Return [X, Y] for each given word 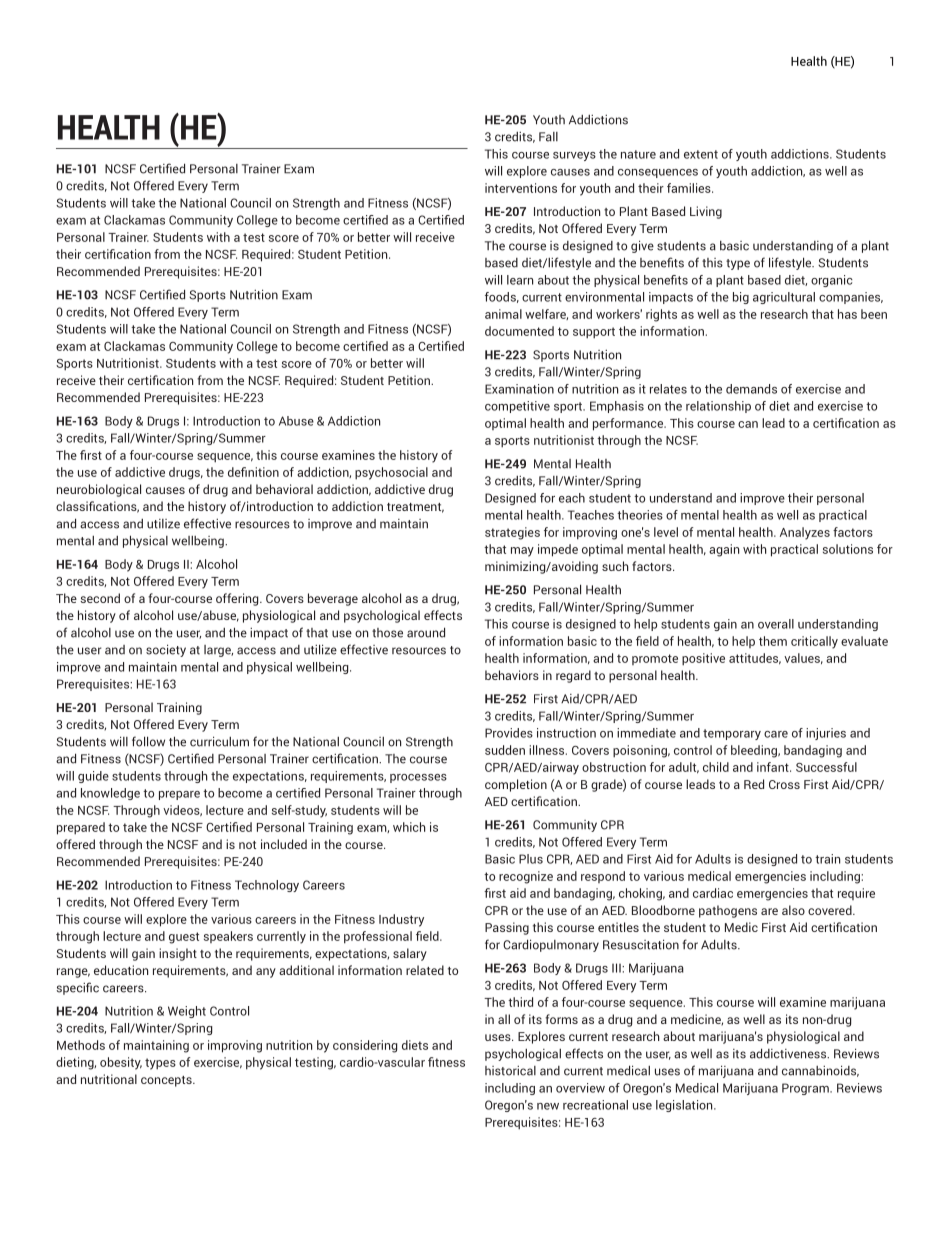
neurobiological [99, 490]
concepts [167, 1081]
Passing [507, 928]
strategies [512, 533]
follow [148, 741]
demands [751, 389]
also [793, 910]
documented [519, 331]
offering [238, 599]
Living [706, 212]
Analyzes [805, 533]
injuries [826, 734]
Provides [509, 733]
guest [184, 938]
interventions [521, 188]
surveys [574, 156]
